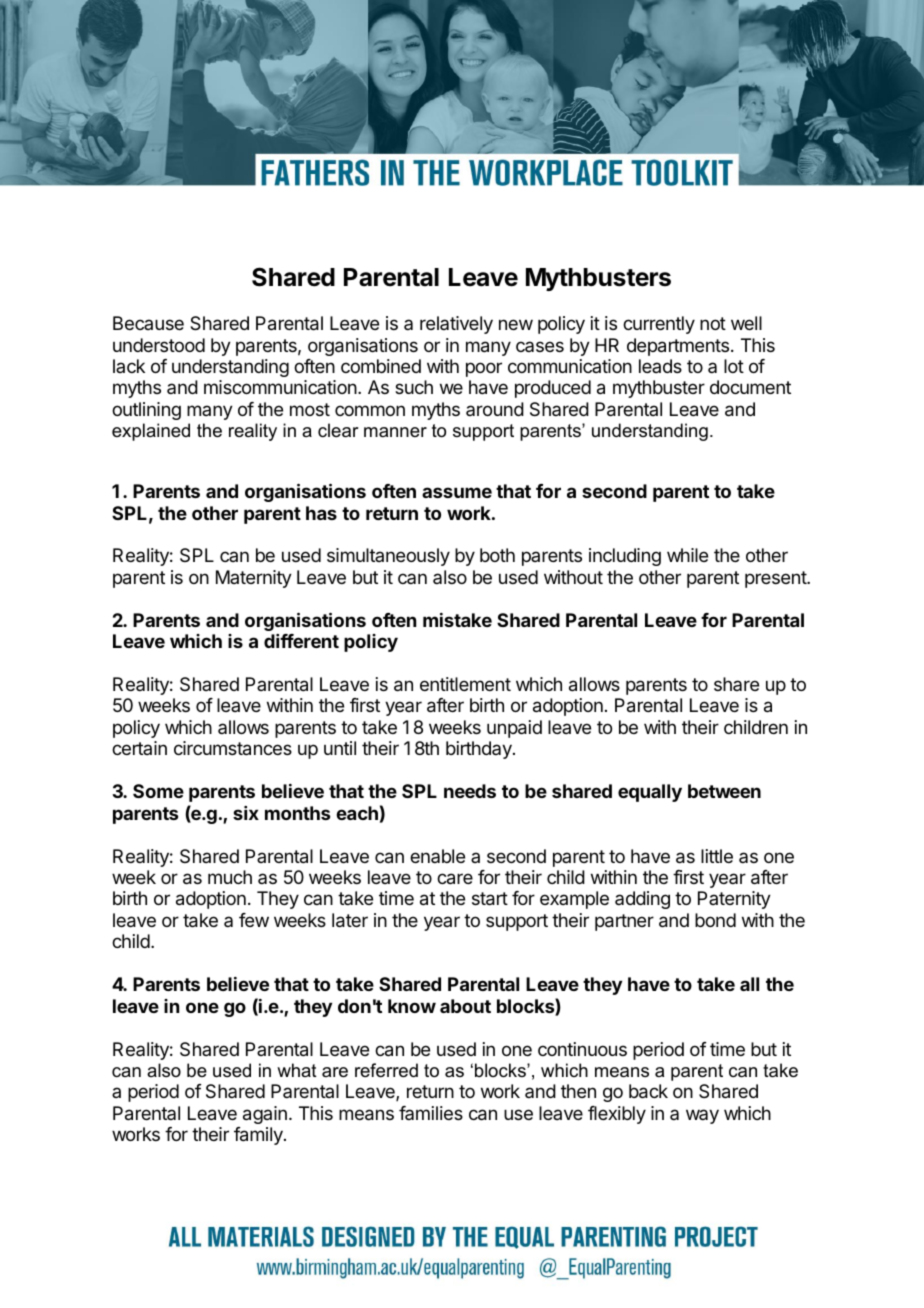 The image size is (924, 1308). I want to click on understood, so click(159, 345).
